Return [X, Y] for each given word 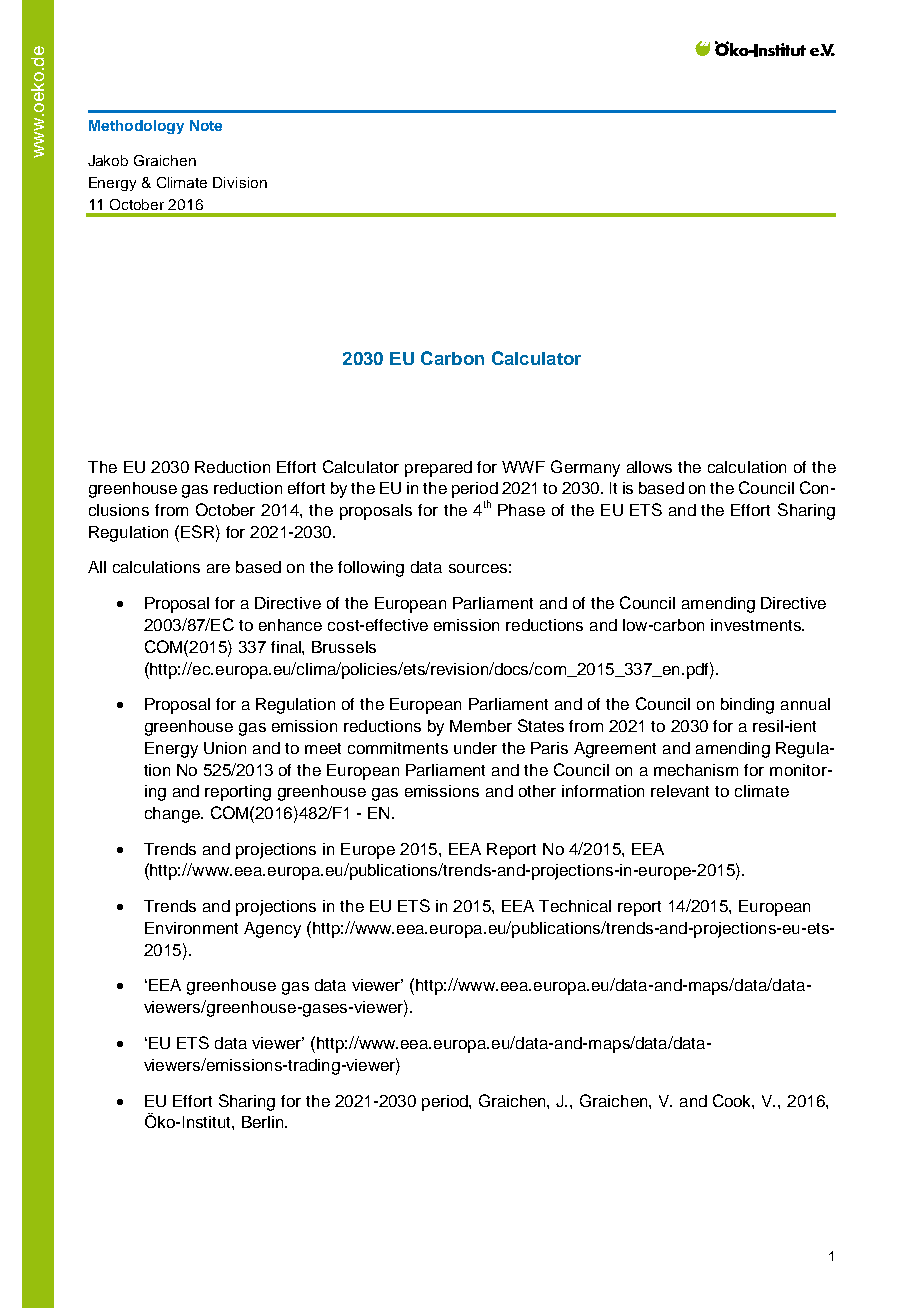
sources [478, 568]
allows [649, 467]
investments [757, 625]
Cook [733, 1101]
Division [240, 182]
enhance [290, 625]
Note [206, 125]
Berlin [264, 1122]
